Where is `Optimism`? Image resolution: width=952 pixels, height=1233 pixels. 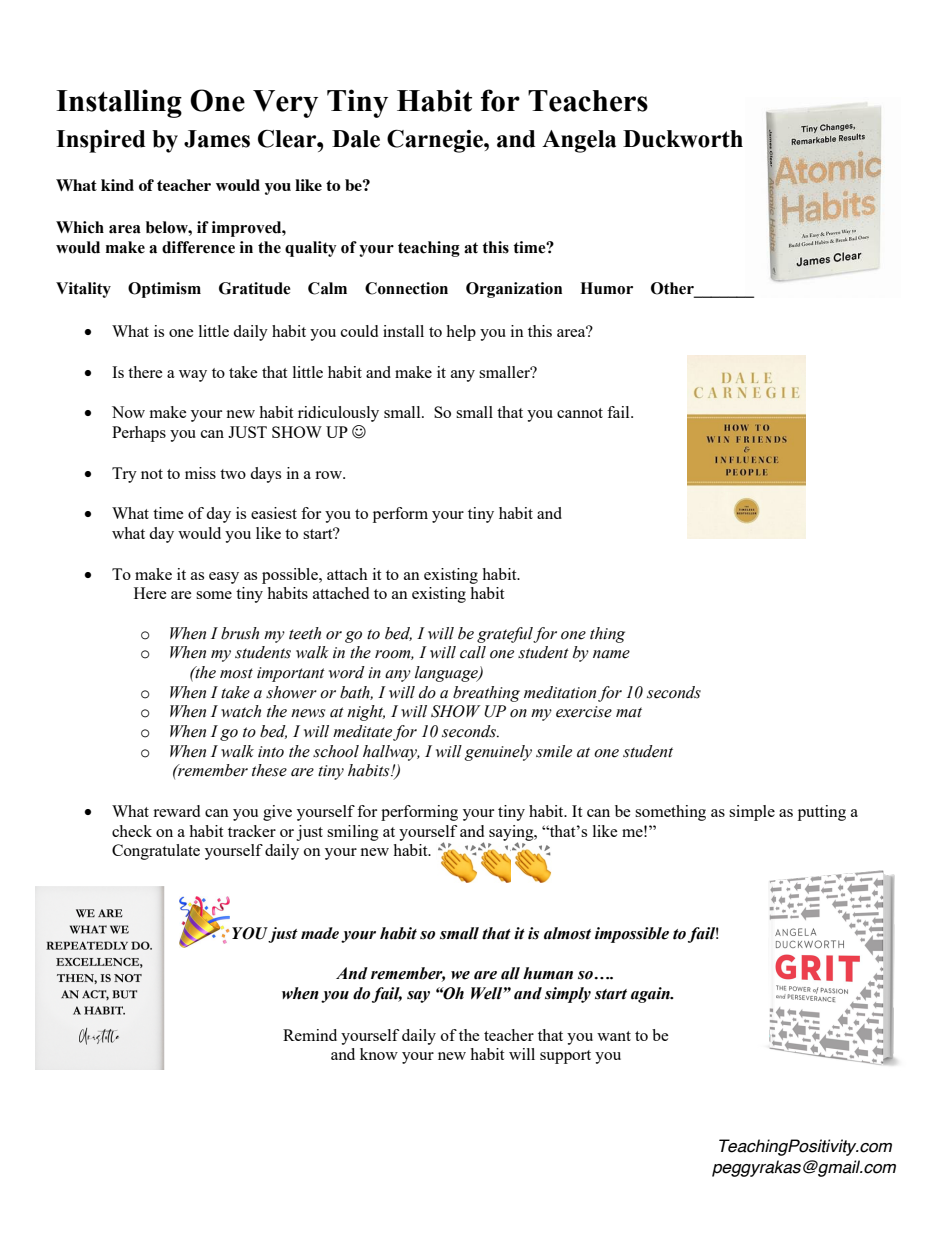 Optimism is located at coordinates (164, 290).
